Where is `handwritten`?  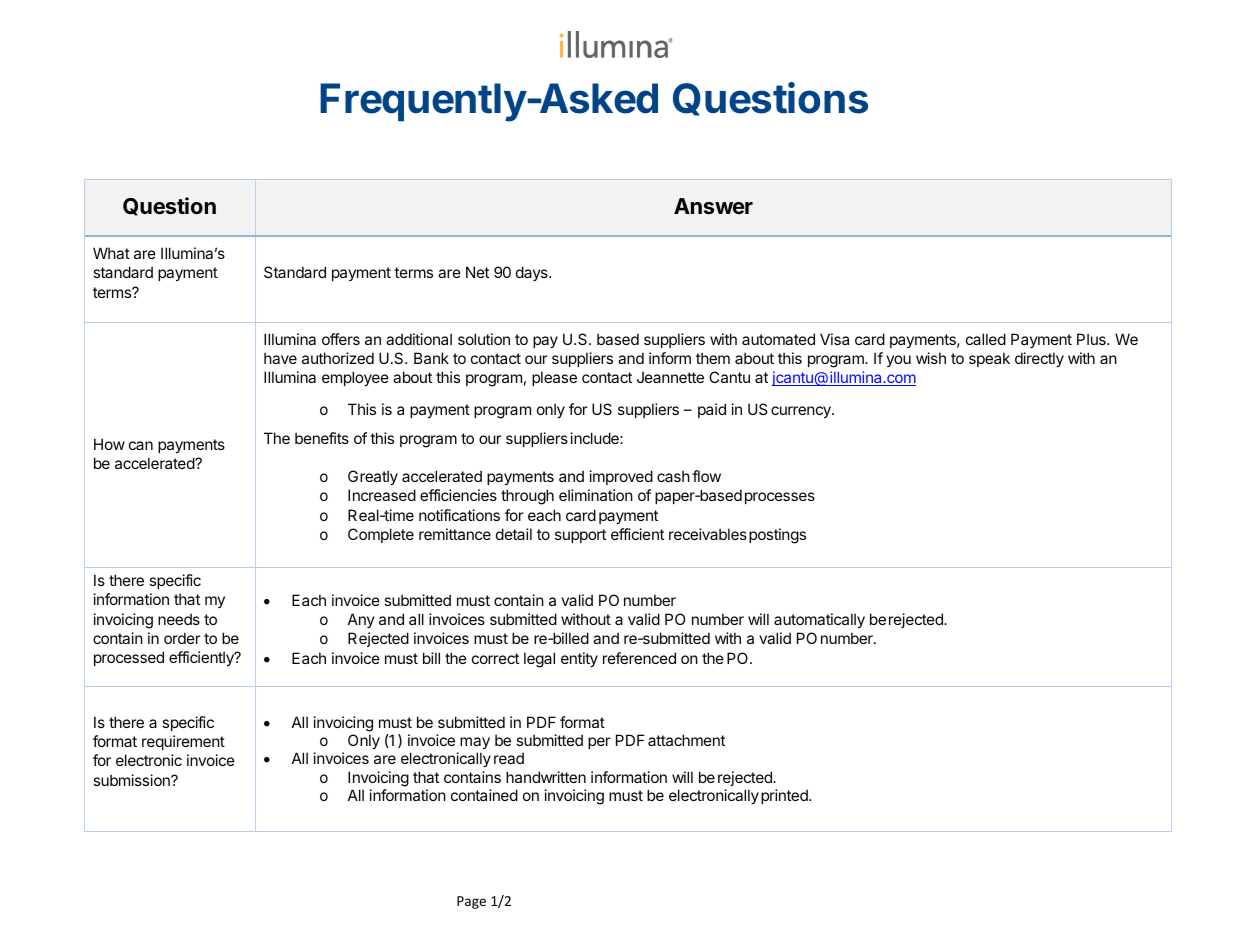 handwritten is located at coordinates (546, 777).
